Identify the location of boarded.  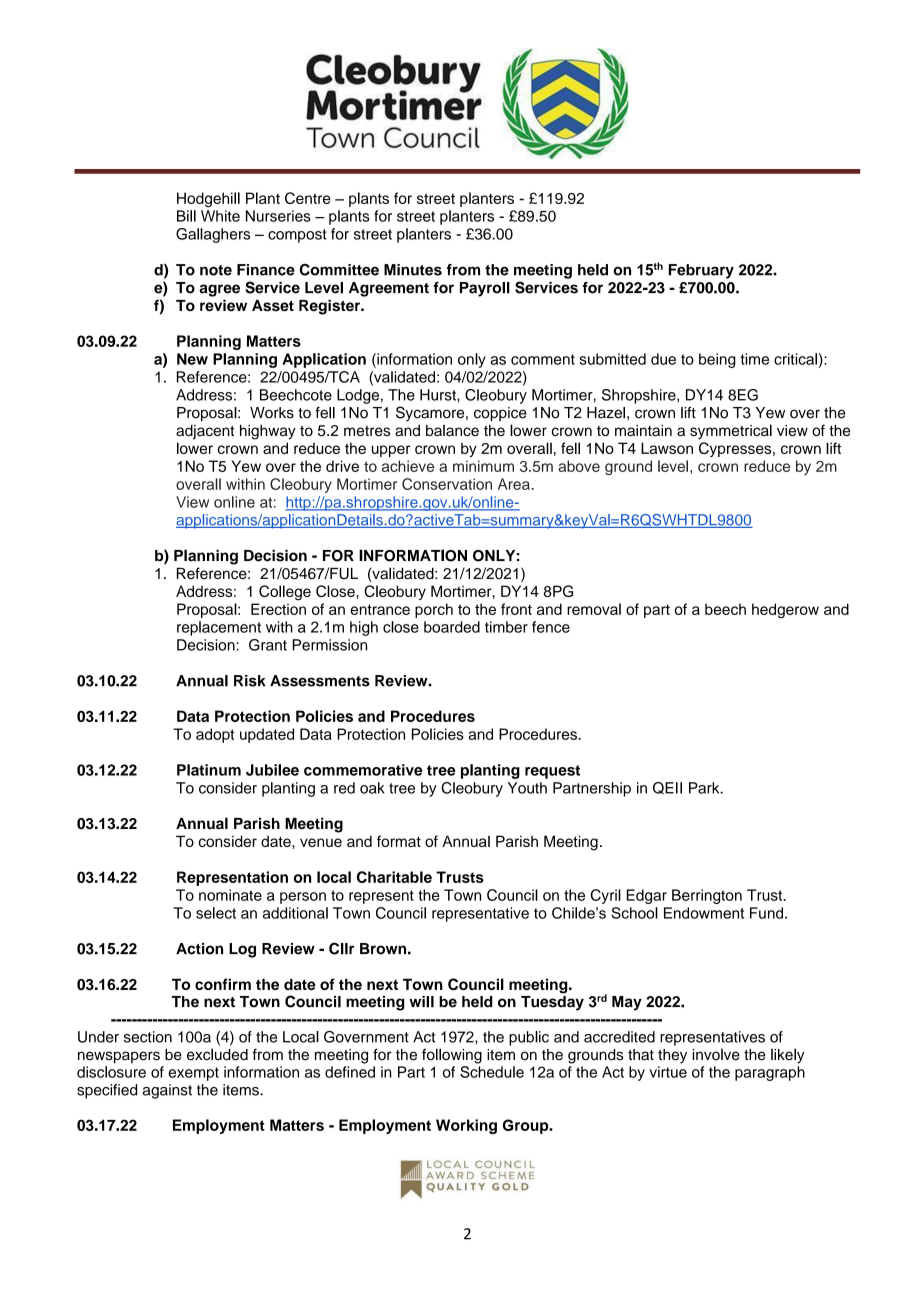
(452, 627).
